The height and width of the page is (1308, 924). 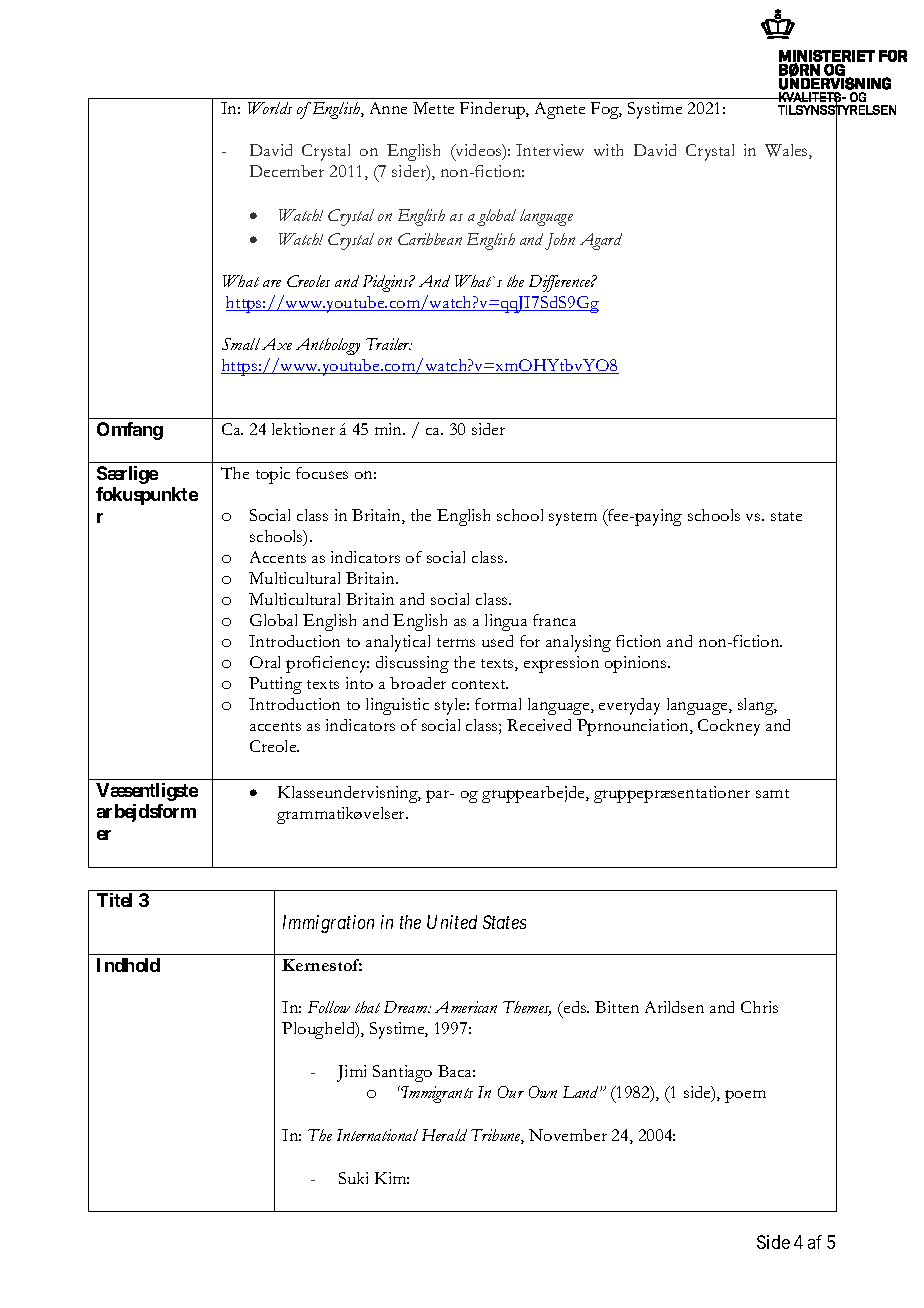 What do you see at coordinates (787, 151) in the page?
I see `Wales` at bounding box center [787, 151].
